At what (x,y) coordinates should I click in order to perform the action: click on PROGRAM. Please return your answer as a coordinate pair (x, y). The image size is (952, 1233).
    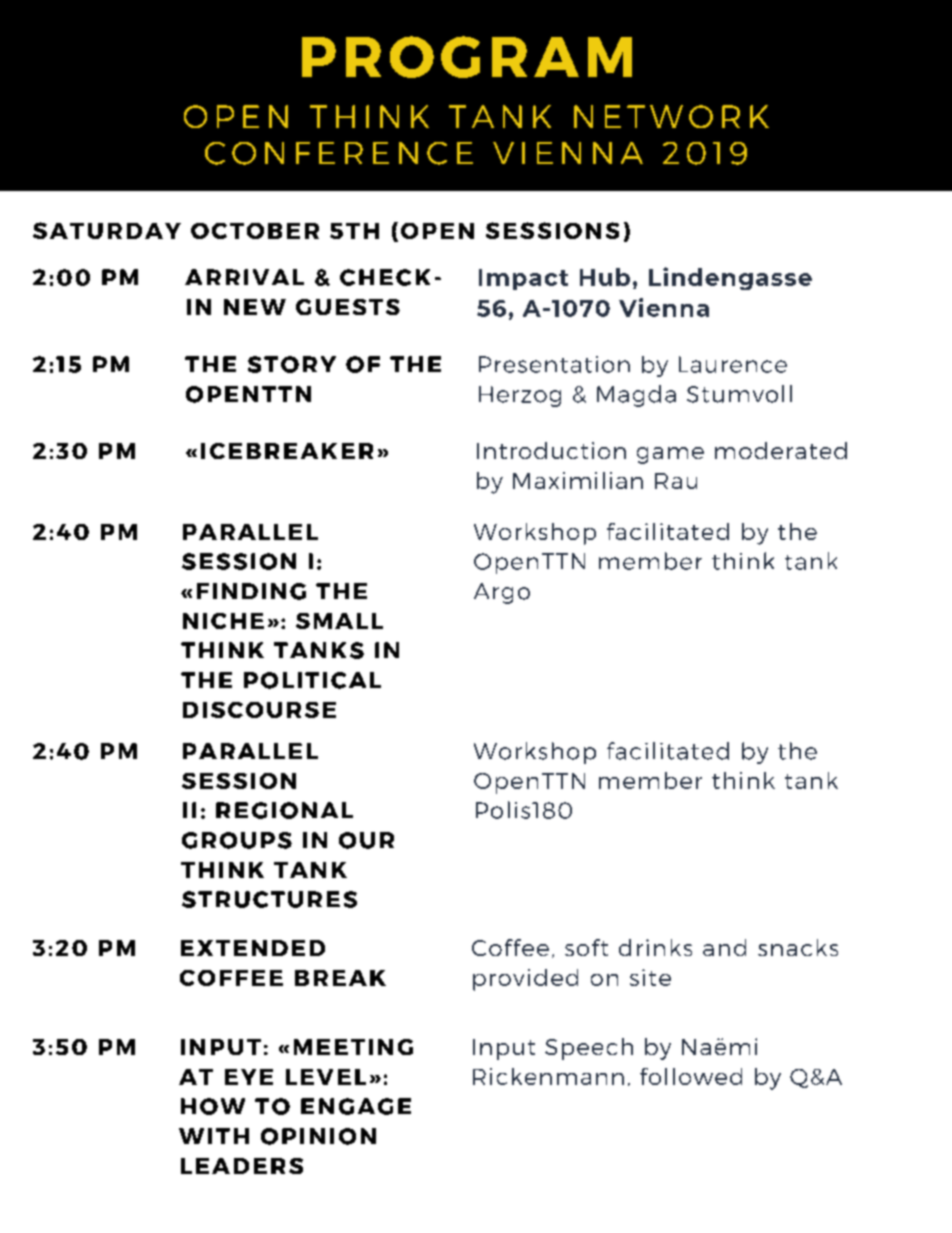
    Looking at the image, I should click on (467, 57).
